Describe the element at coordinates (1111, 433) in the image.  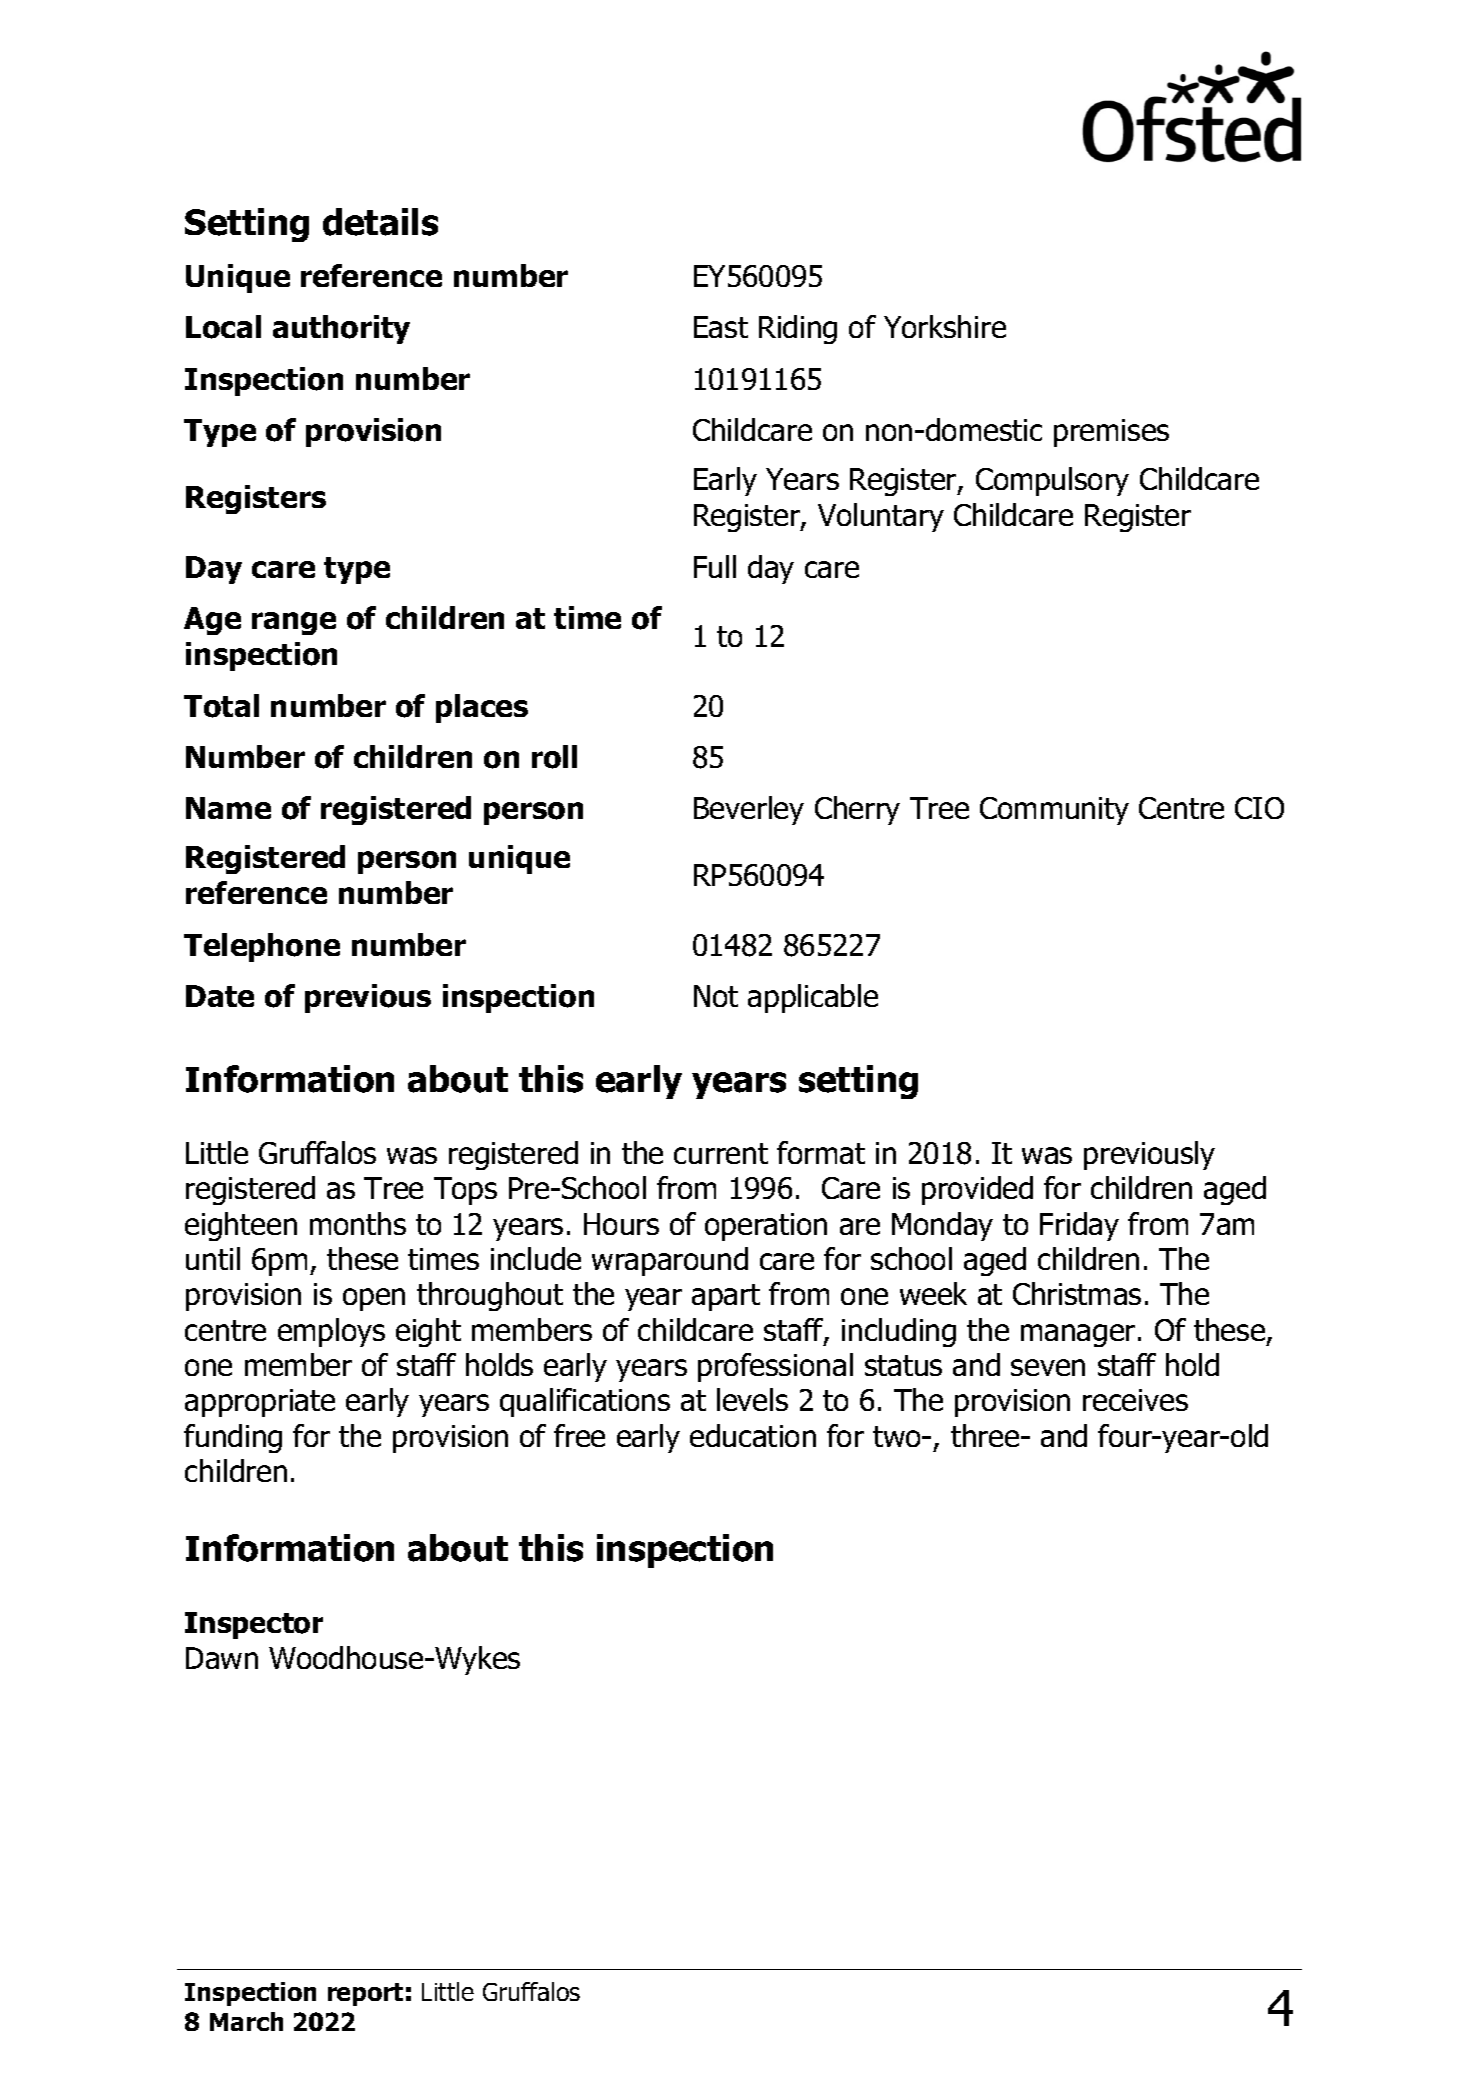
I see `premises` at that location.
